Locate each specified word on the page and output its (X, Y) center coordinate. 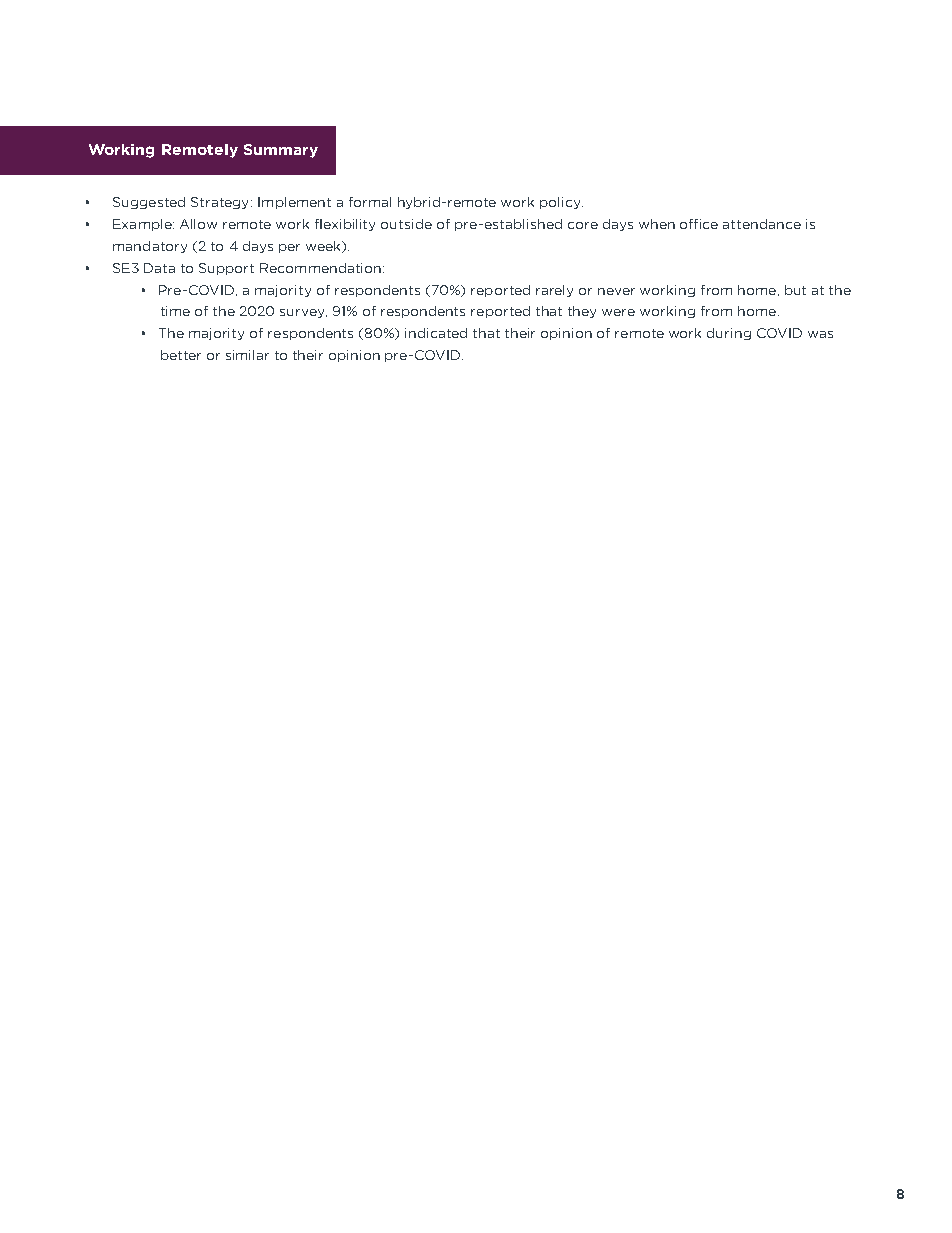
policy (561, 203)
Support (226, 269)
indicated (436, 333)
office (699, 224)
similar (247, 355)
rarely (554, 291)
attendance (762, 224)
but (795, 290)
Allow (198, 224)
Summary (281, 151)
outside (406, 224)
